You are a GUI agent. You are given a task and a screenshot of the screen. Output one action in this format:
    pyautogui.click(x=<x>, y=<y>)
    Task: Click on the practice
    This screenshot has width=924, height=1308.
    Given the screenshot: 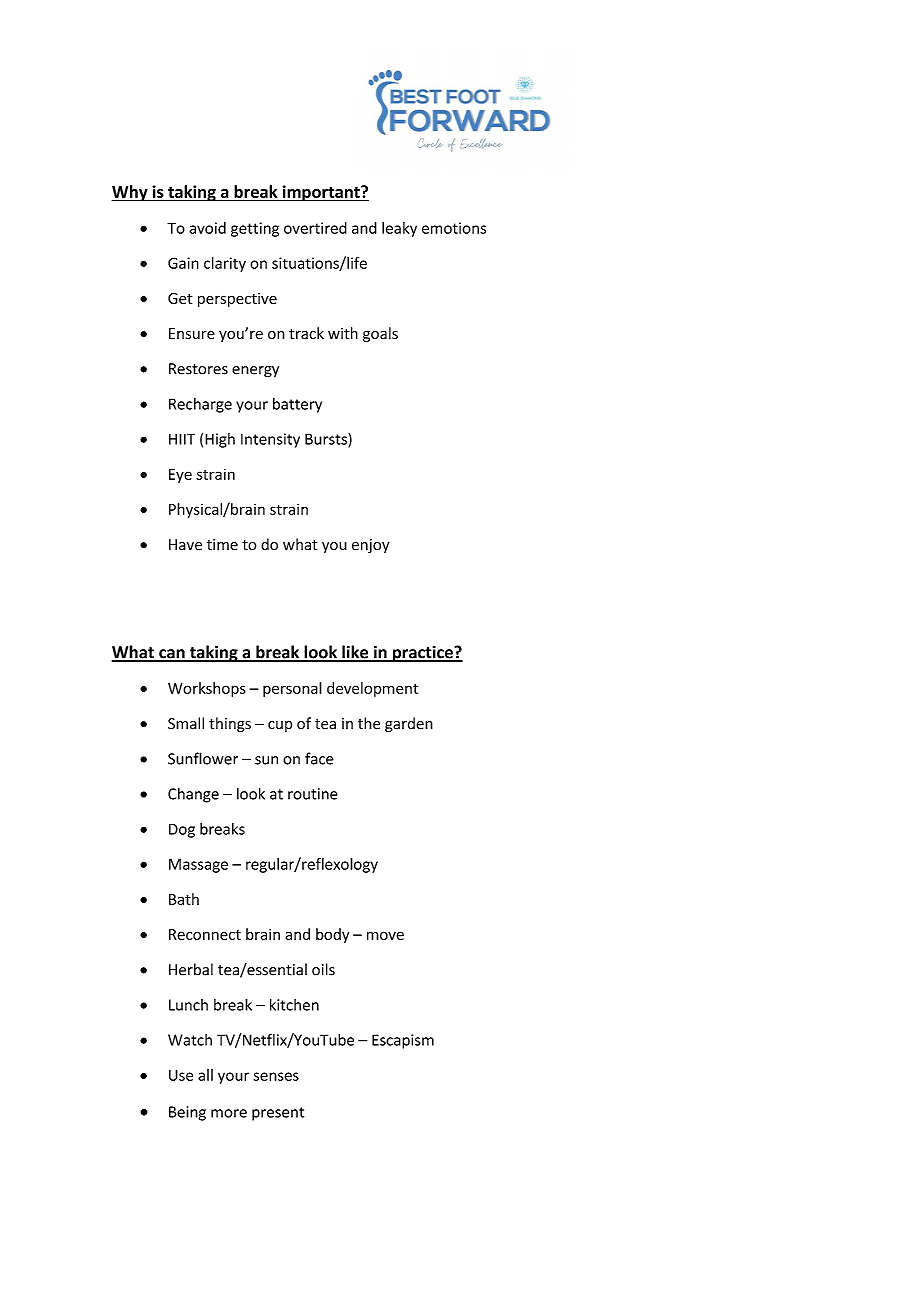 What is the action you would take?
    pyautogui.click(x=422, y=654)
